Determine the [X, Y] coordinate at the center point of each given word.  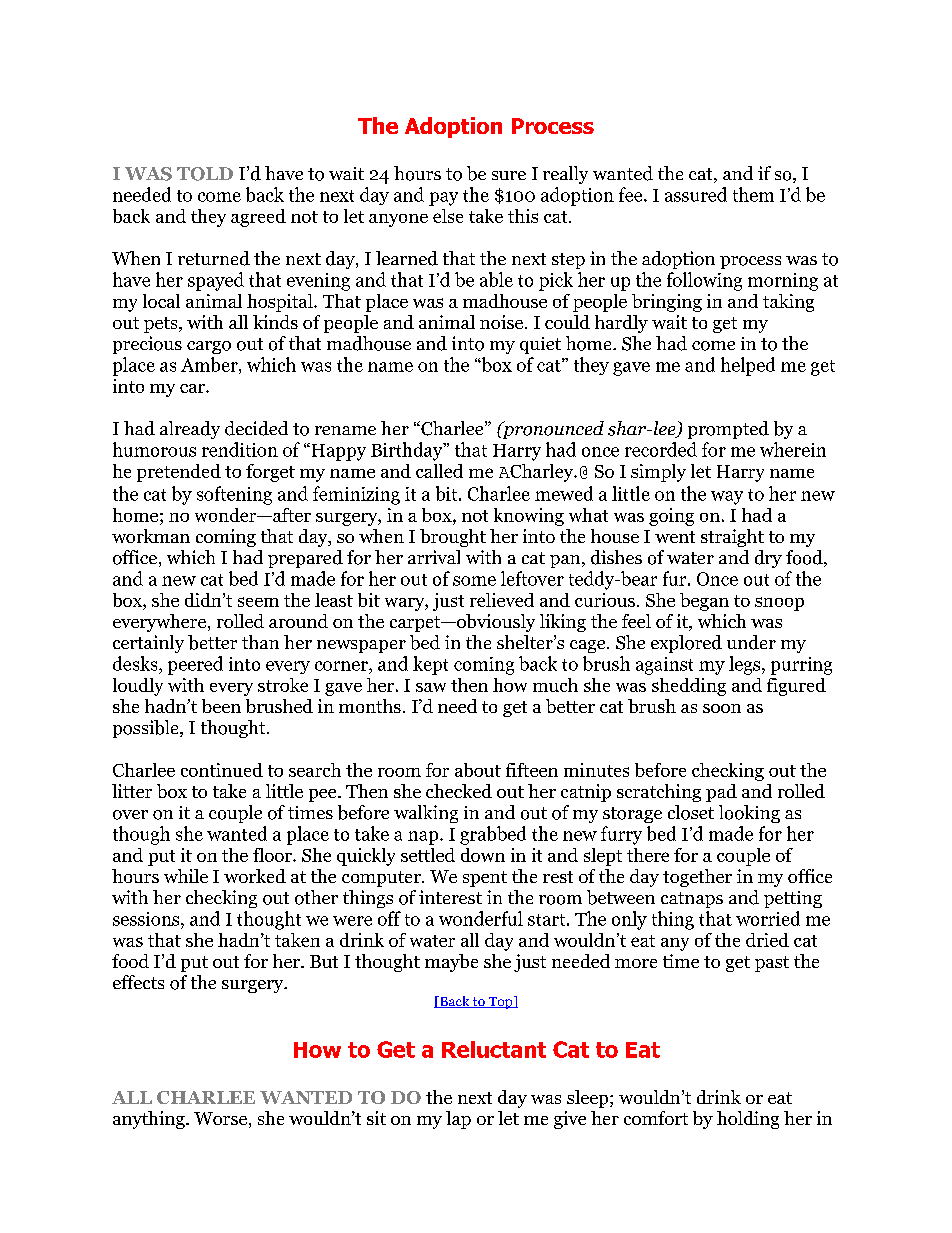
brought [453, 538]
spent [485, 879]
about [478, 770]
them [753, 194]
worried [768, 918]
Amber [210, 365]
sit [376, 1118]
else [448, 216]
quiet [540, 345]
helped [748, 366]
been [221, 706]
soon [722, 708]
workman [151, 536]
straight [732, 538]
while [186, 876]
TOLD [205, 174]
